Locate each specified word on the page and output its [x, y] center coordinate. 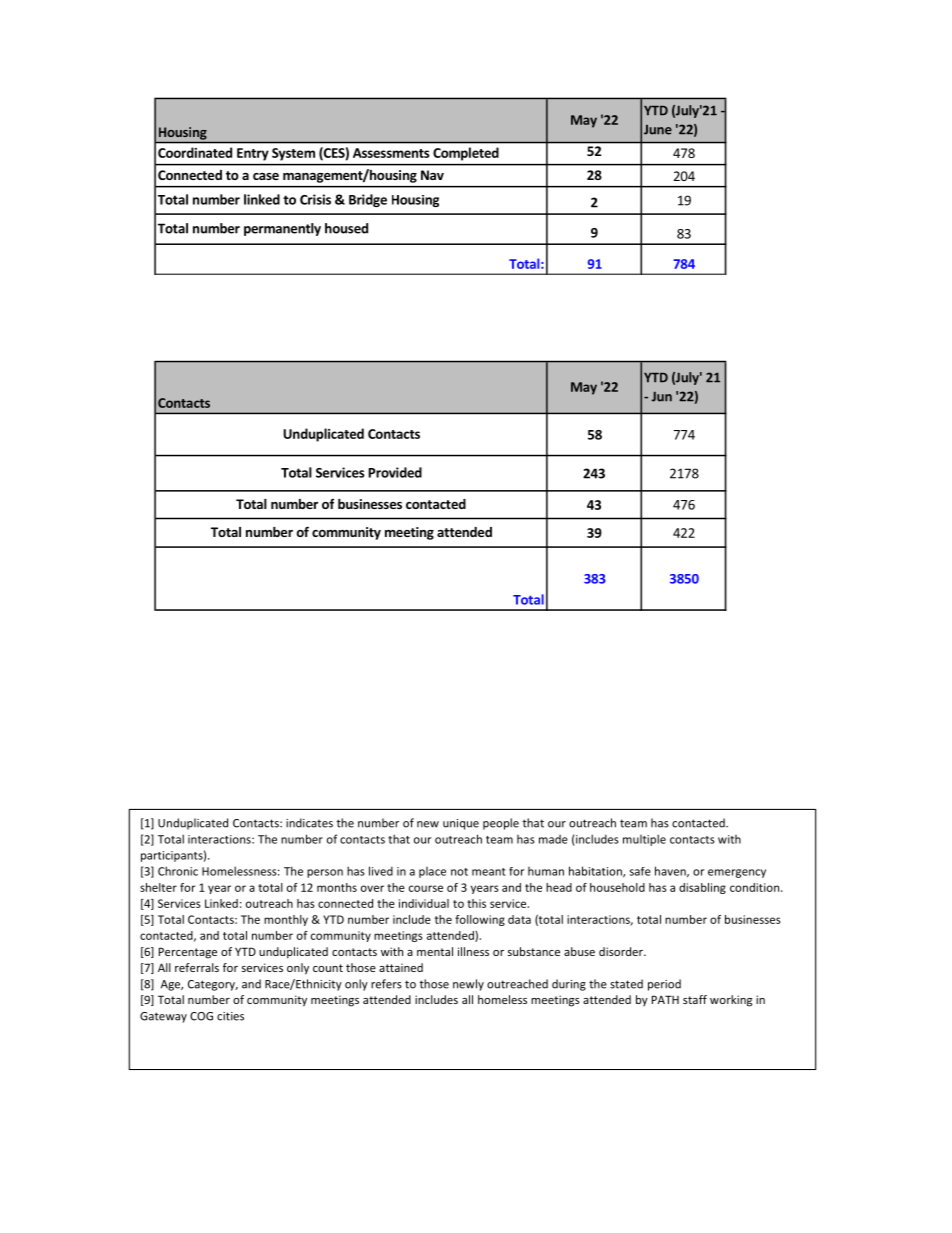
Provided [395, 472]
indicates [309, 823]
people [501, 824]
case [266, 176]
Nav [432, 175]
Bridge [368, 200]
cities [230, 1016]
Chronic [178, 871]
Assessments [391, 153]
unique [461, 824]
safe [640, 871]
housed [346, 228]
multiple [644, 840]
